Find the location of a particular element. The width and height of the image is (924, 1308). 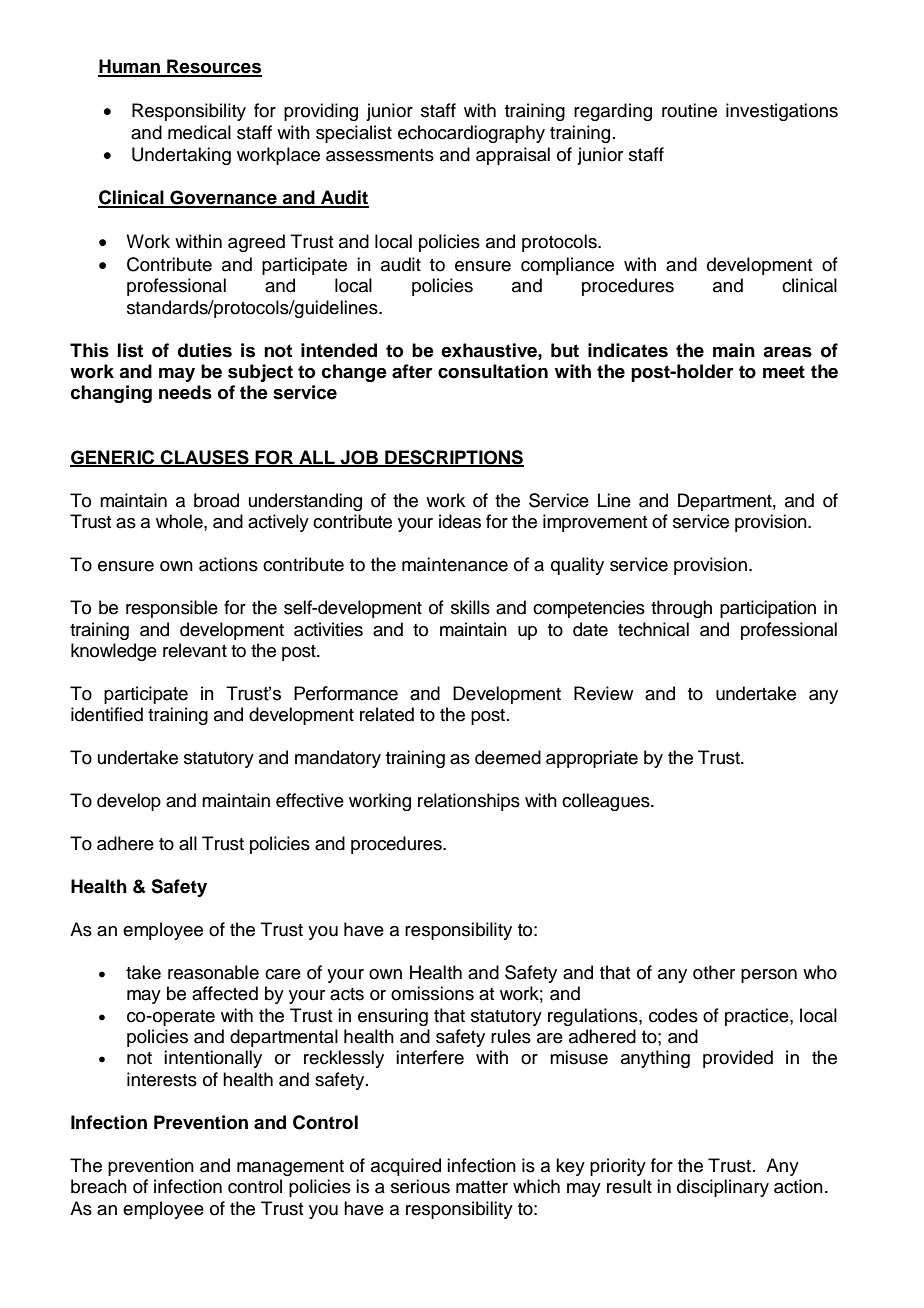

other is located at coordinates (714, 972).
